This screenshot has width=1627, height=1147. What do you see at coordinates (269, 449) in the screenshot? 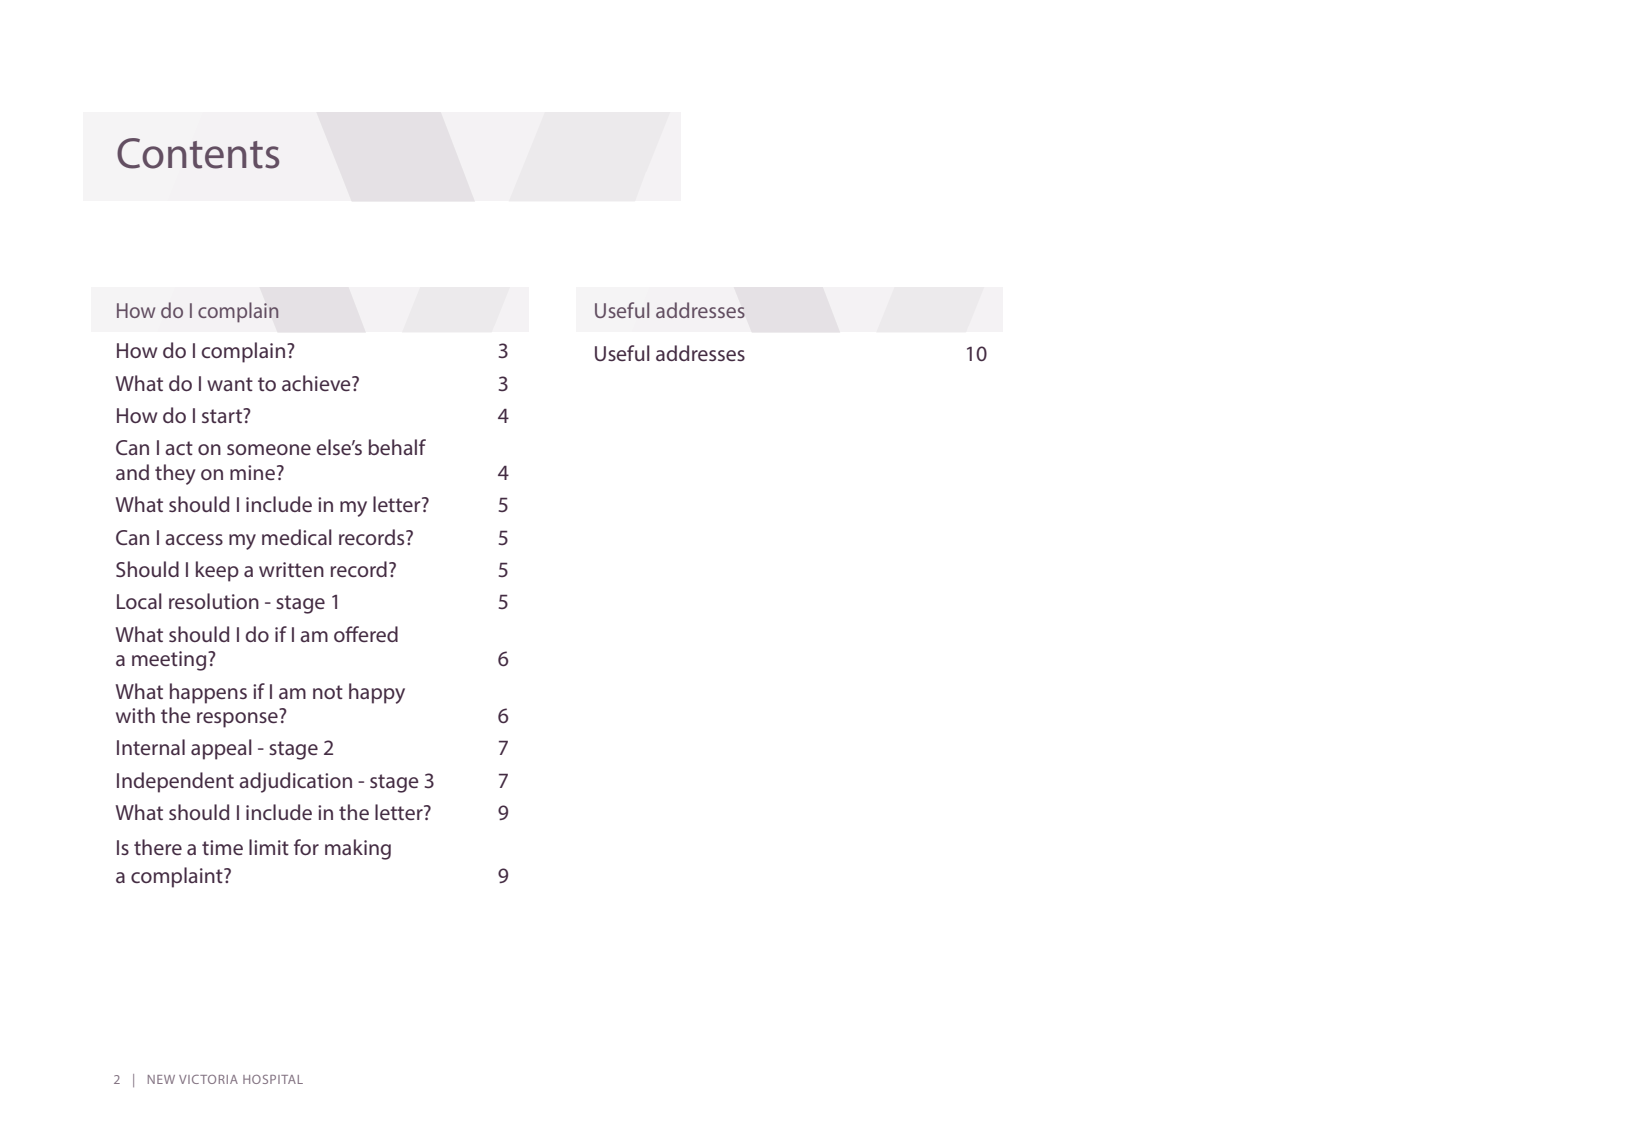
I see `someone` at bounding box center [269, 449].
